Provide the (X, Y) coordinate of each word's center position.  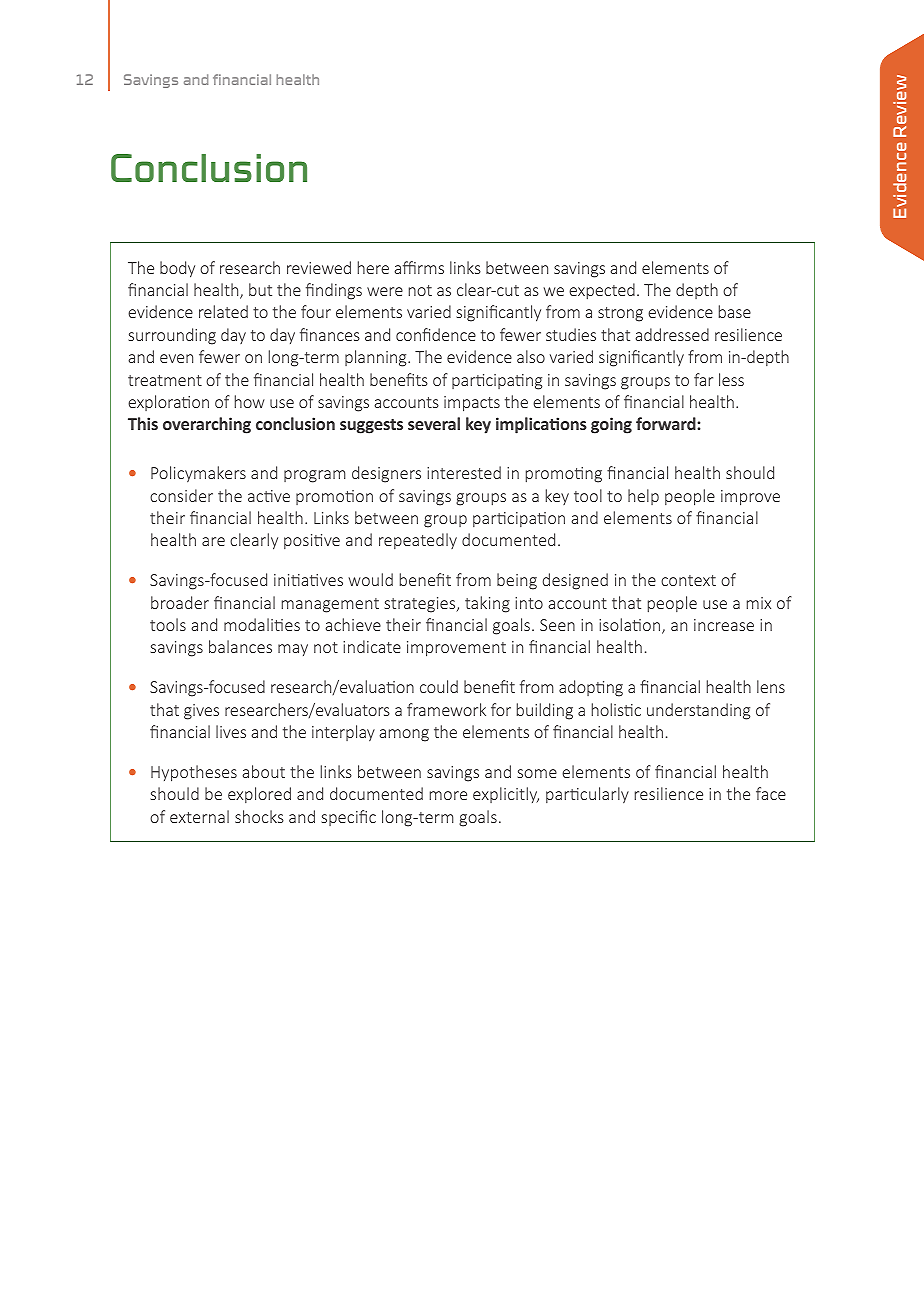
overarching (207, 425)
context (688, 580)
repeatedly (418, 541)
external (199, 816)
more (448, 795)
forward (667, 423)
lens (771, 686)
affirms (419, 267)
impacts (472, 404)
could (439, 686)
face (771, 793)
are (213, 541)
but (260, 289)
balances (240, 646)
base (735, 311)
